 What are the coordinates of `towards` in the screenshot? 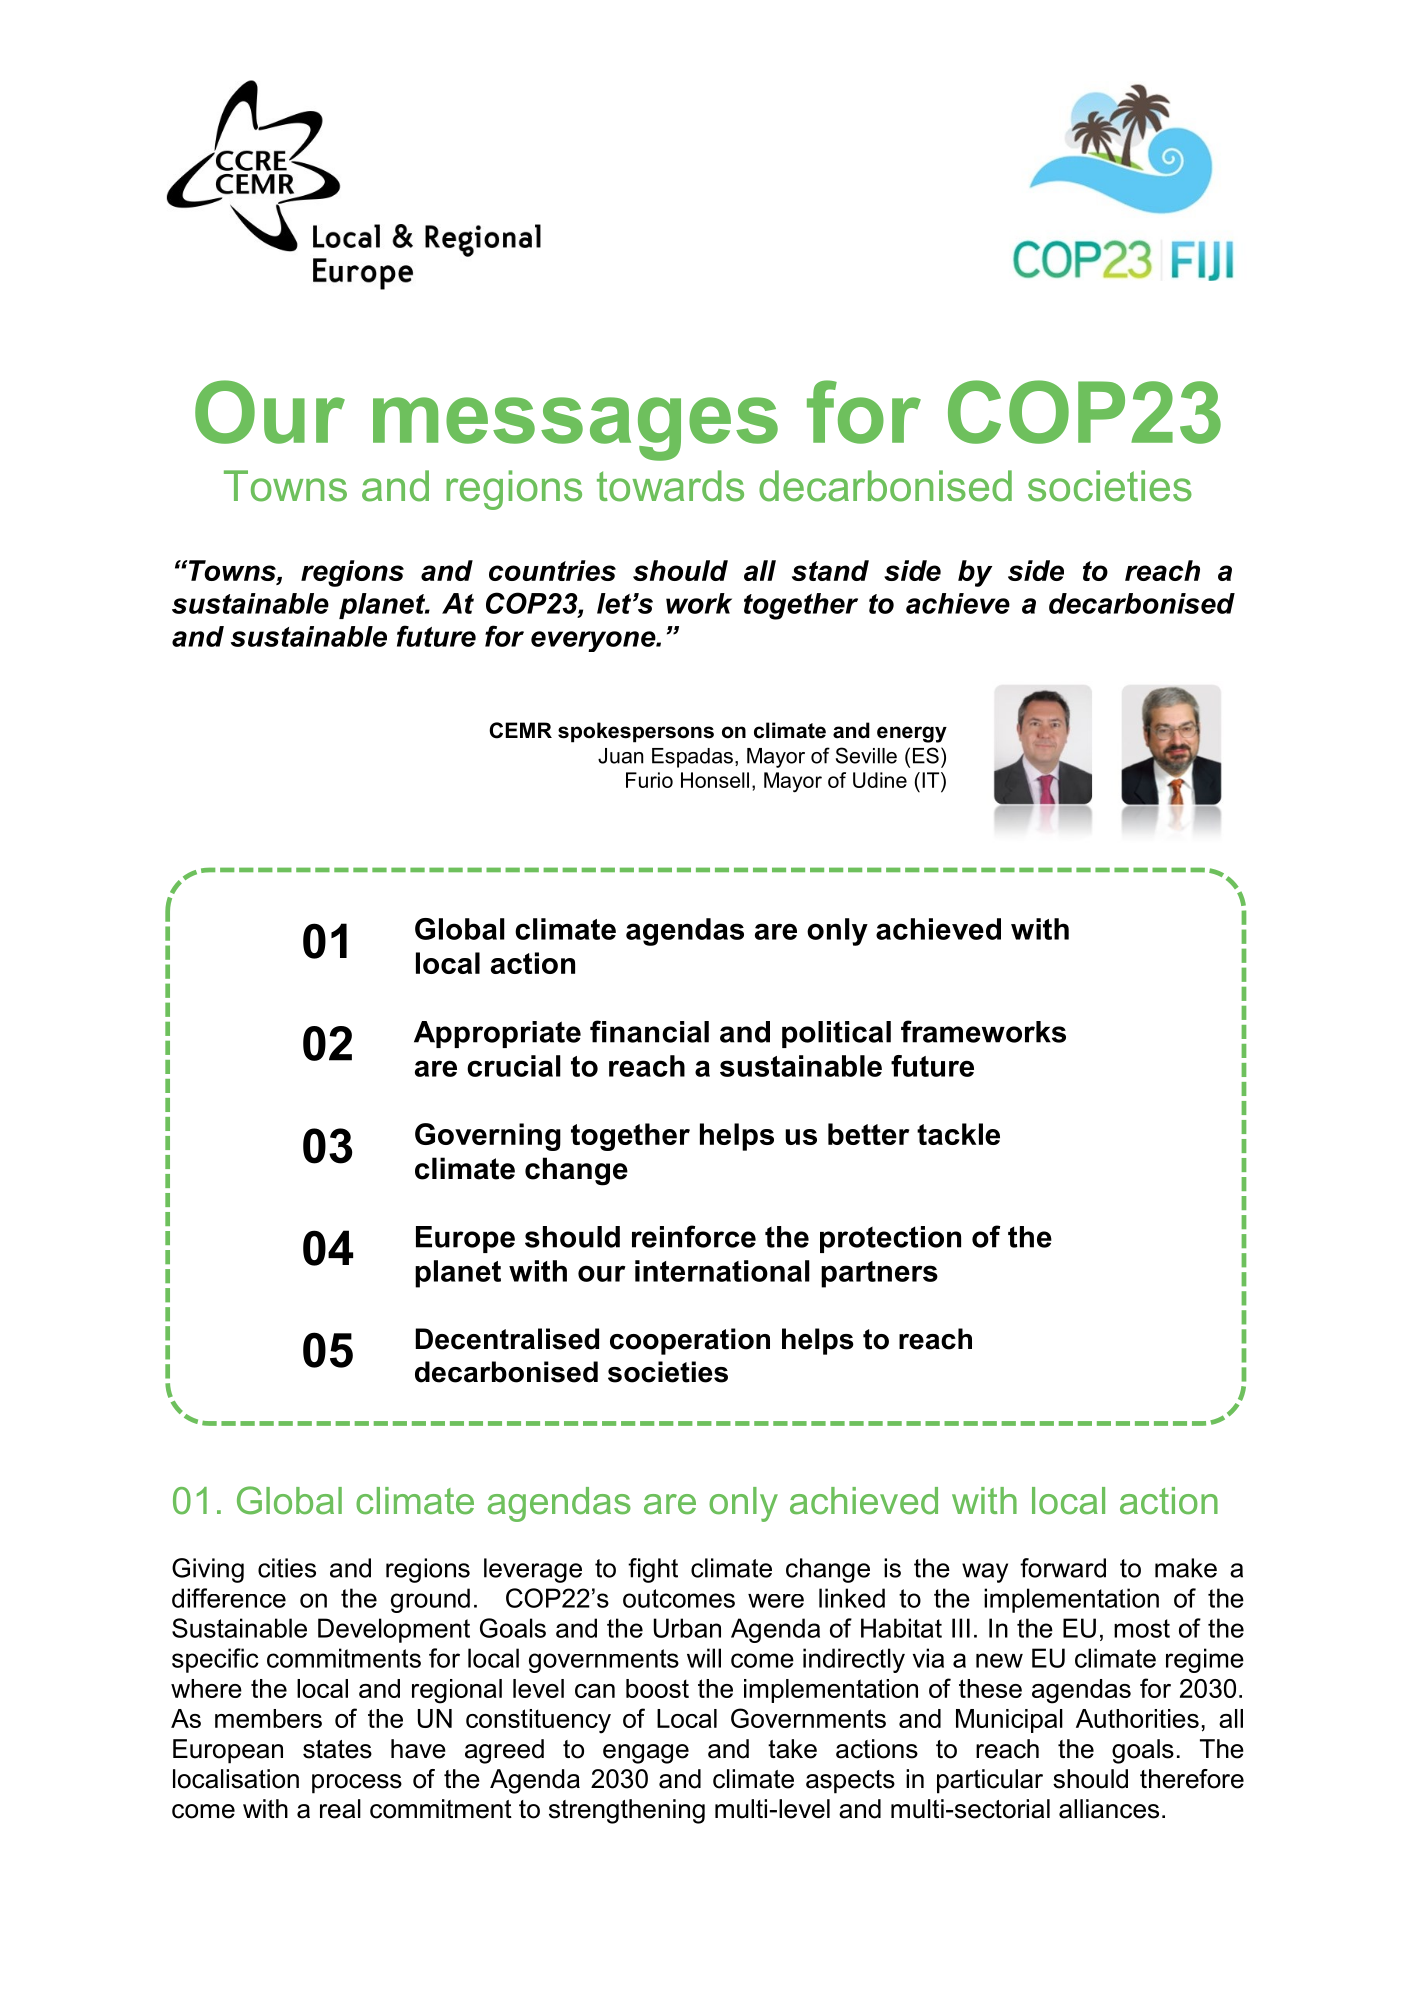 It's located at (670, 486).
